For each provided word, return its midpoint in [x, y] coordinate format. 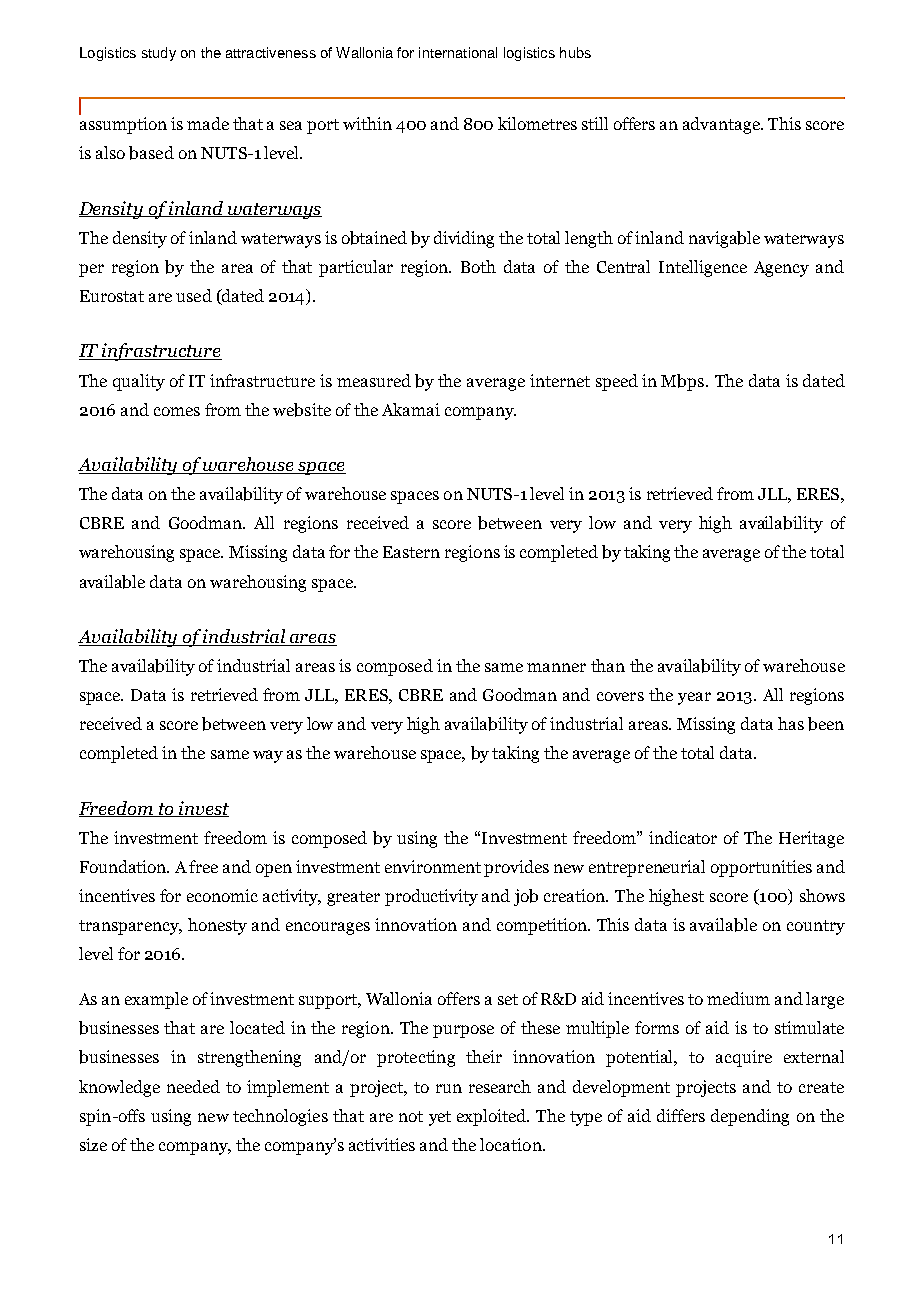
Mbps [684, 382]
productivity [431, 897]
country [816, 927]
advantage [722, 125]
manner [556, 667]
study [159, 54]
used [194, 295]
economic [222, 895]
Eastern [411, 552]
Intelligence [703, 268]
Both [478, 266]
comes [177, 411]
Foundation [124, 866]
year [694, 698]
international [458, 52]
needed [193, 1086]
